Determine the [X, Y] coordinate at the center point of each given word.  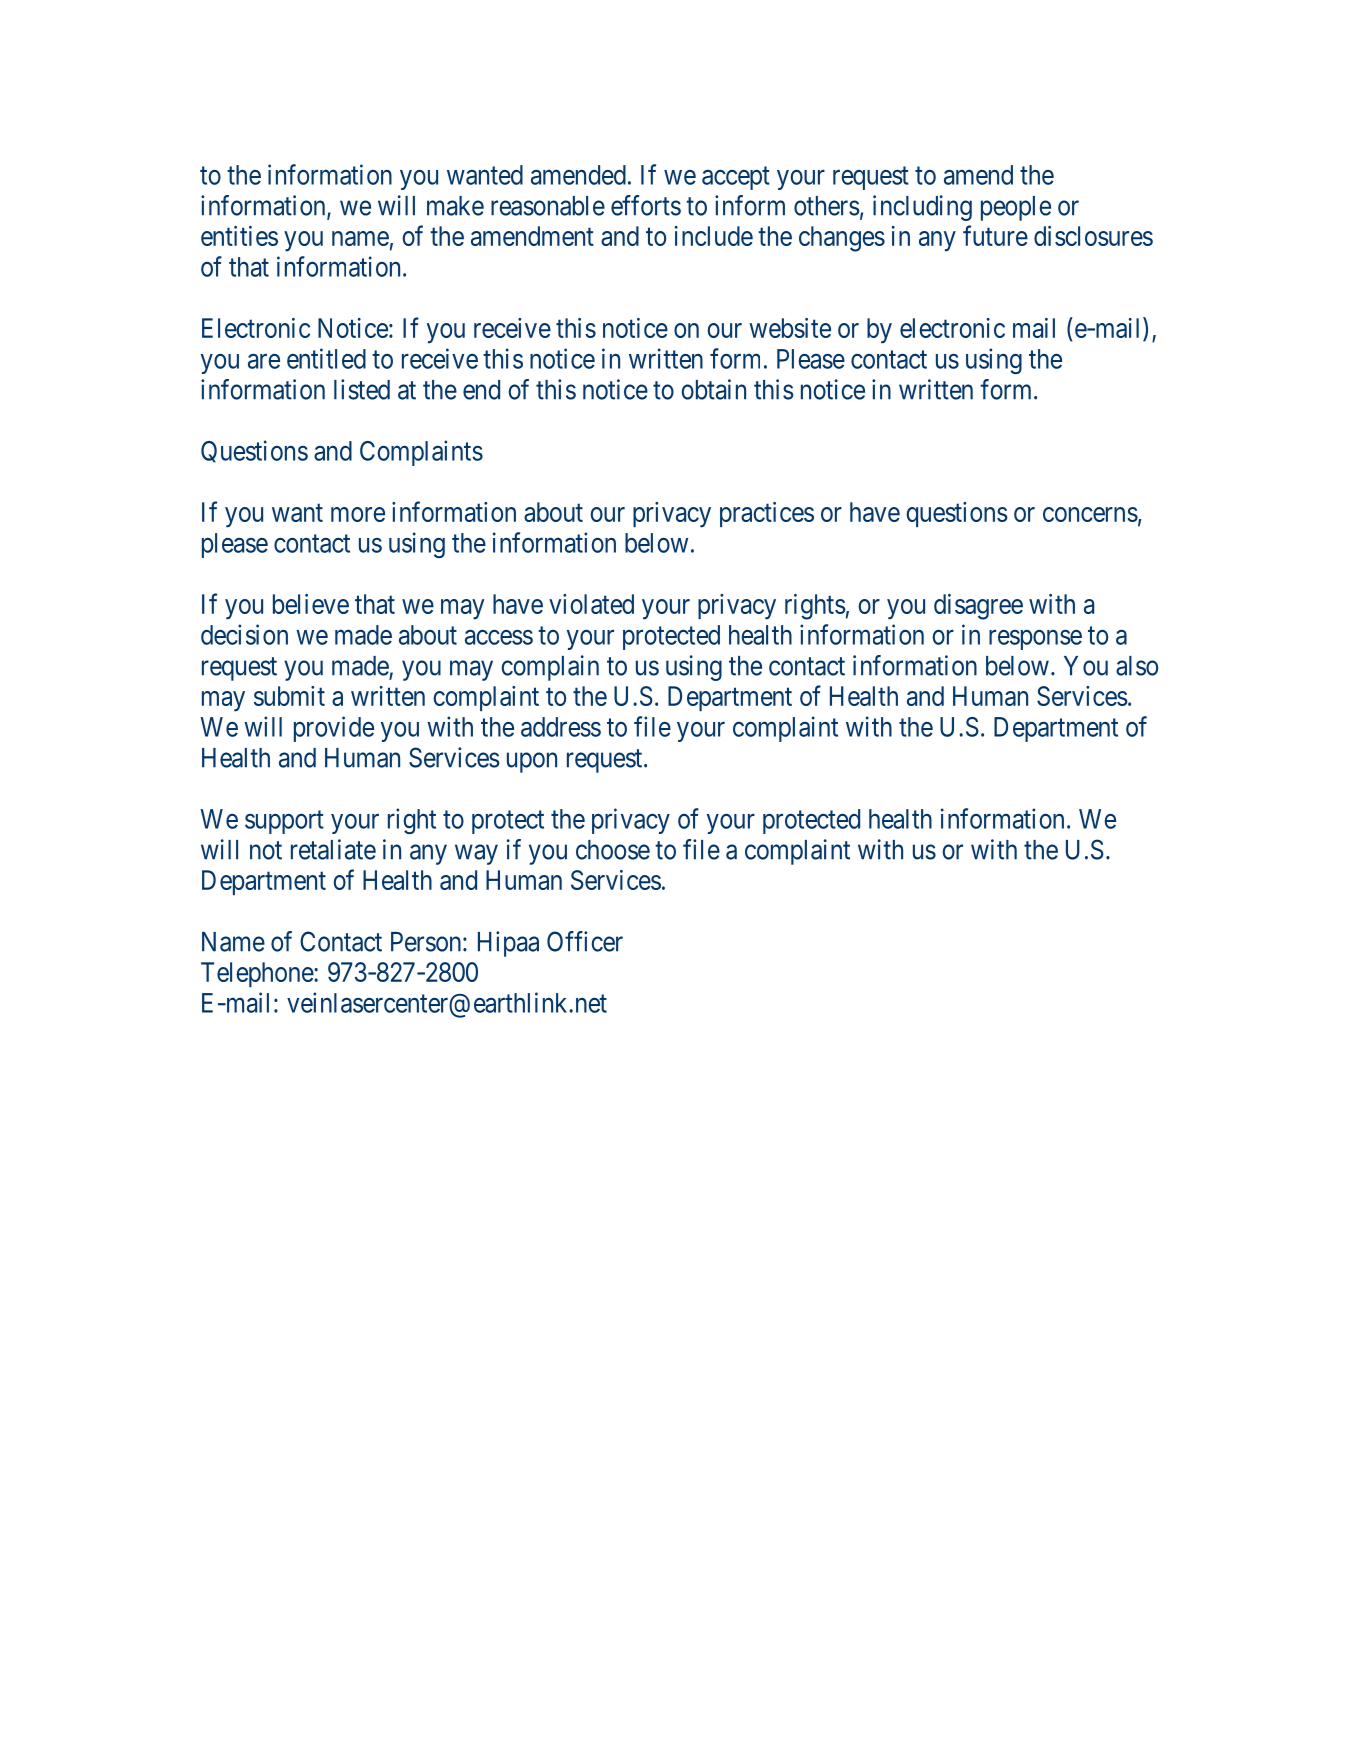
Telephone [258, 974]
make [455, 206]
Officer [585, 941]
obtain [714, 389]
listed [362, 389]
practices [767, 514]
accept [736, 178]
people [1016, 208]
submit [289, 696]
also [1137, 666]
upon [532, 762]
